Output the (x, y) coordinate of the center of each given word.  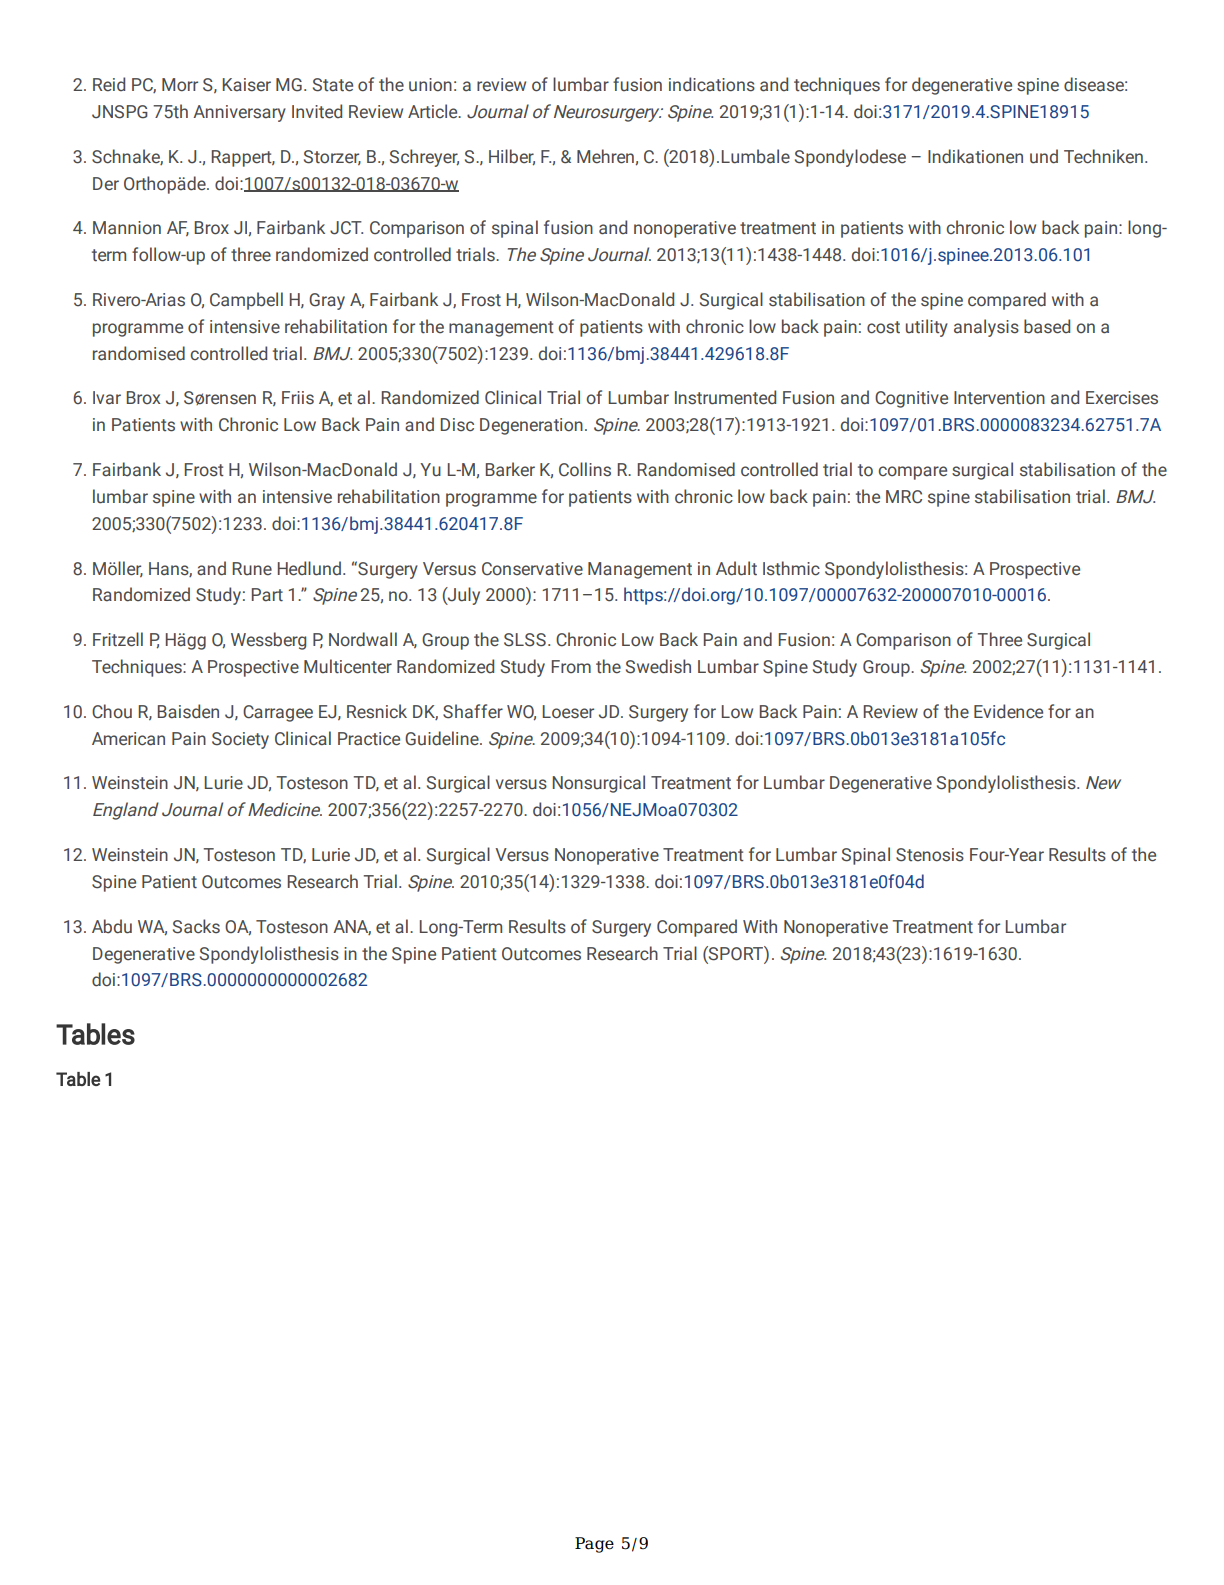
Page (594, 1545)
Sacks (196, 926)
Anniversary (239, 113)
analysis (986, 328)
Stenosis (930, 855)
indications (712, 84)
